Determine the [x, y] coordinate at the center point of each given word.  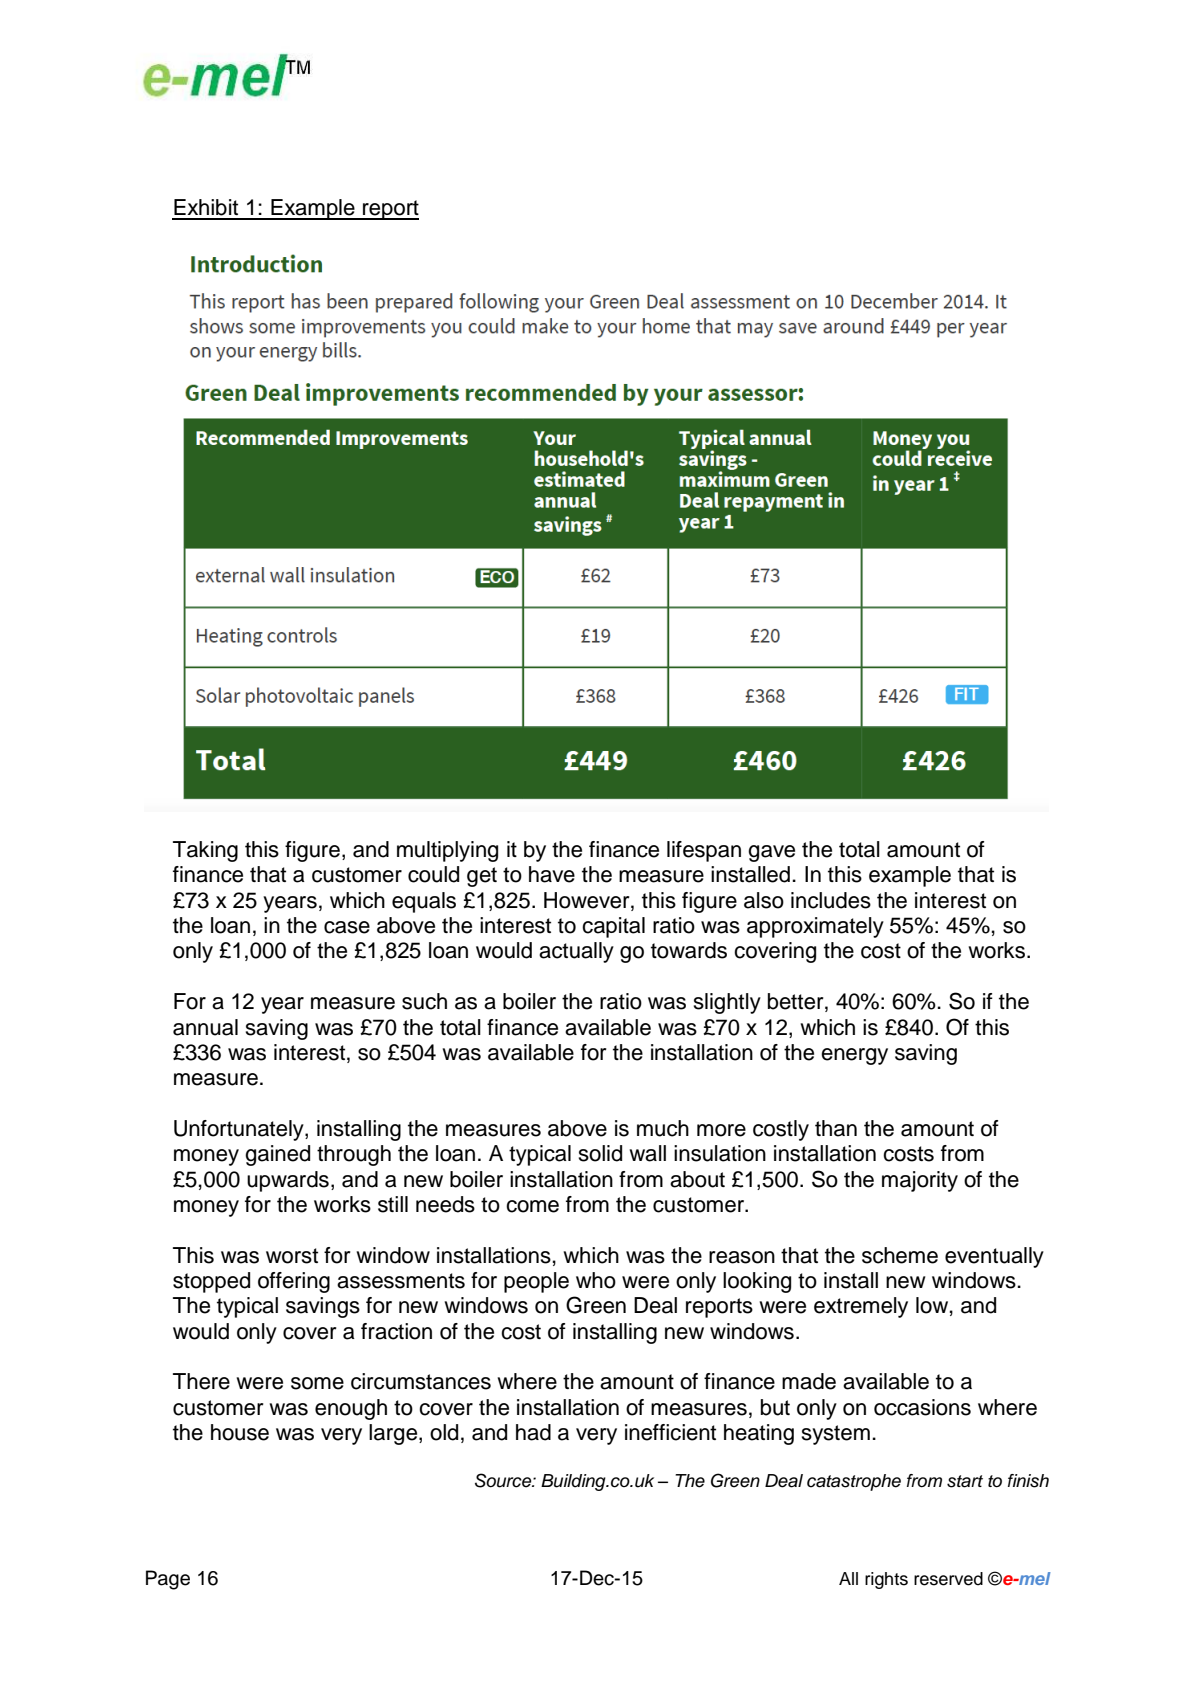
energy [854, 1056]
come [532, 1206]
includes [831, 900]
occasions [922, 1407]
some [317, 1383]
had [533, 1432]
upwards [288, 1181]
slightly [727, 1003]
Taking [205, 851]
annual [205, 1027]
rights [886, 1580]
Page [168, 1580]
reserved [948, 1579]
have [552, 874]
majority [920, 1181]
